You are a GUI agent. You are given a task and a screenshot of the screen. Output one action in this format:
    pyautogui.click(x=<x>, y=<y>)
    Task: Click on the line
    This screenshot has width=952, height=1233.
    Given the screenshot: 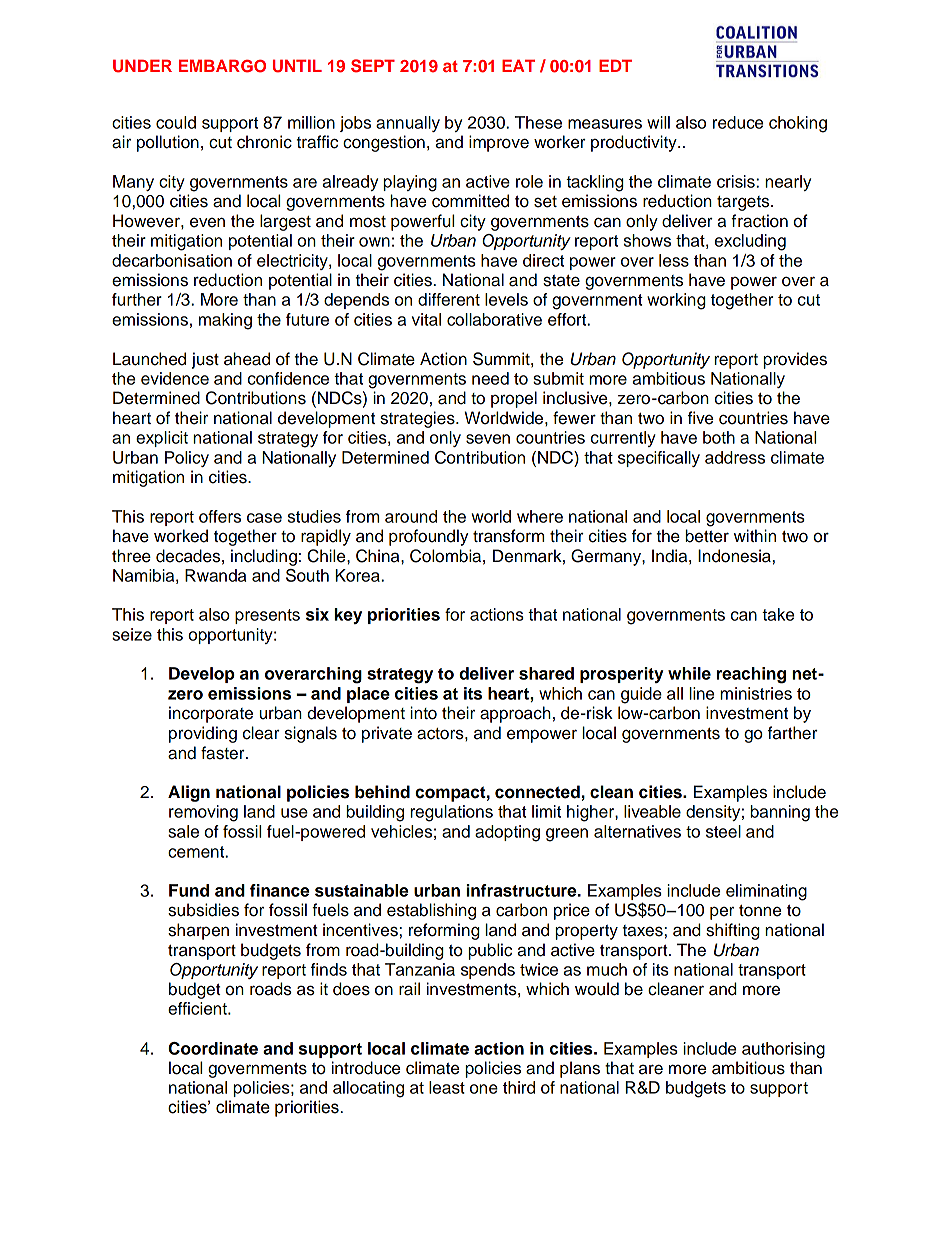 What is the action you would take?
    pyautogui.click(x=701, y=693)
